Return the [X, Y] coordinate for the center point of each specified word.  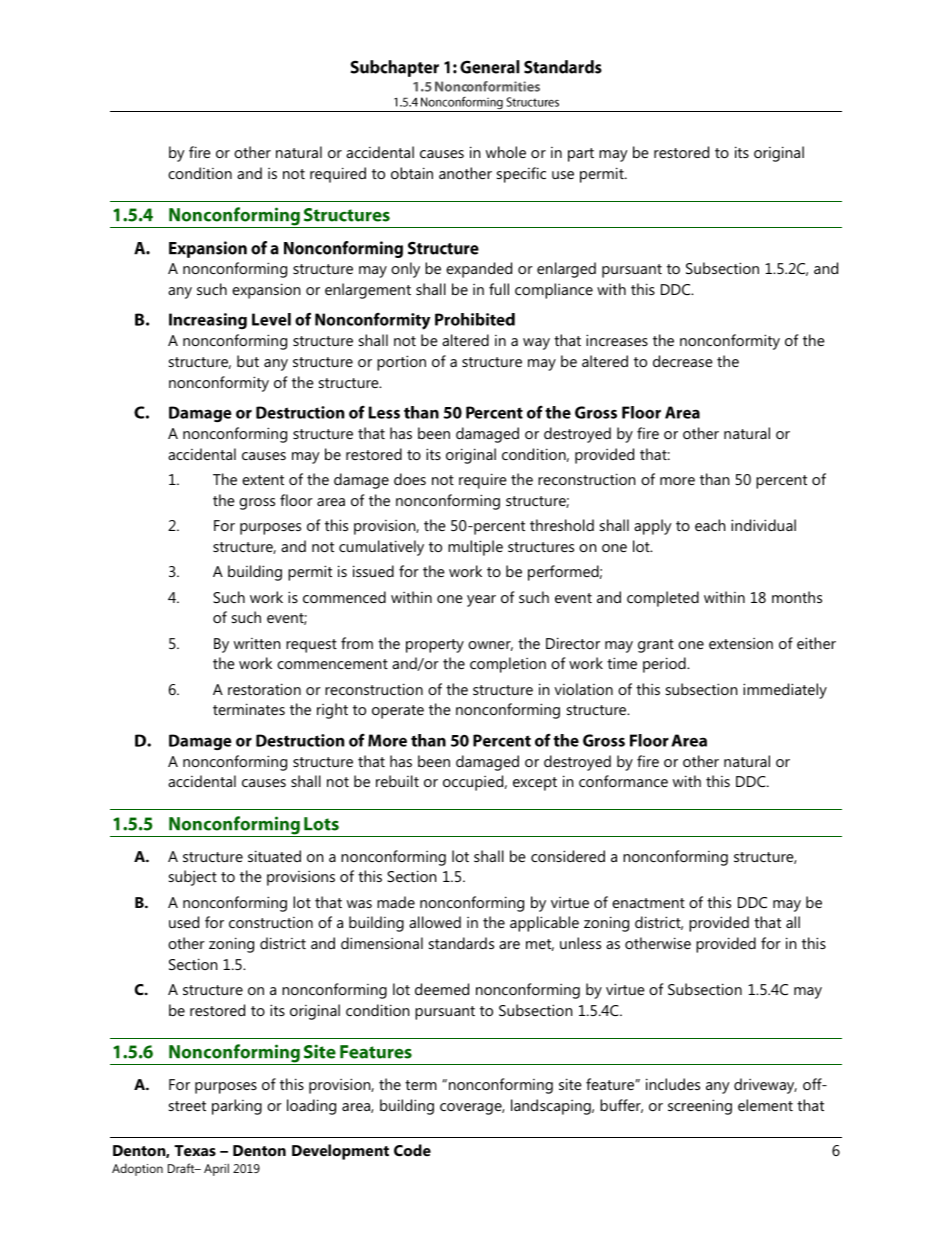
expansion [266, 291]
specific [521, 175]
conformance [623, 781]
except [535, 784]
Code [412, 1150]
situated [274, 856]
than [714, 479]
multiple [475, 548]
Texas [195, 1150]
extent [263, 480]
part [581, 155]
